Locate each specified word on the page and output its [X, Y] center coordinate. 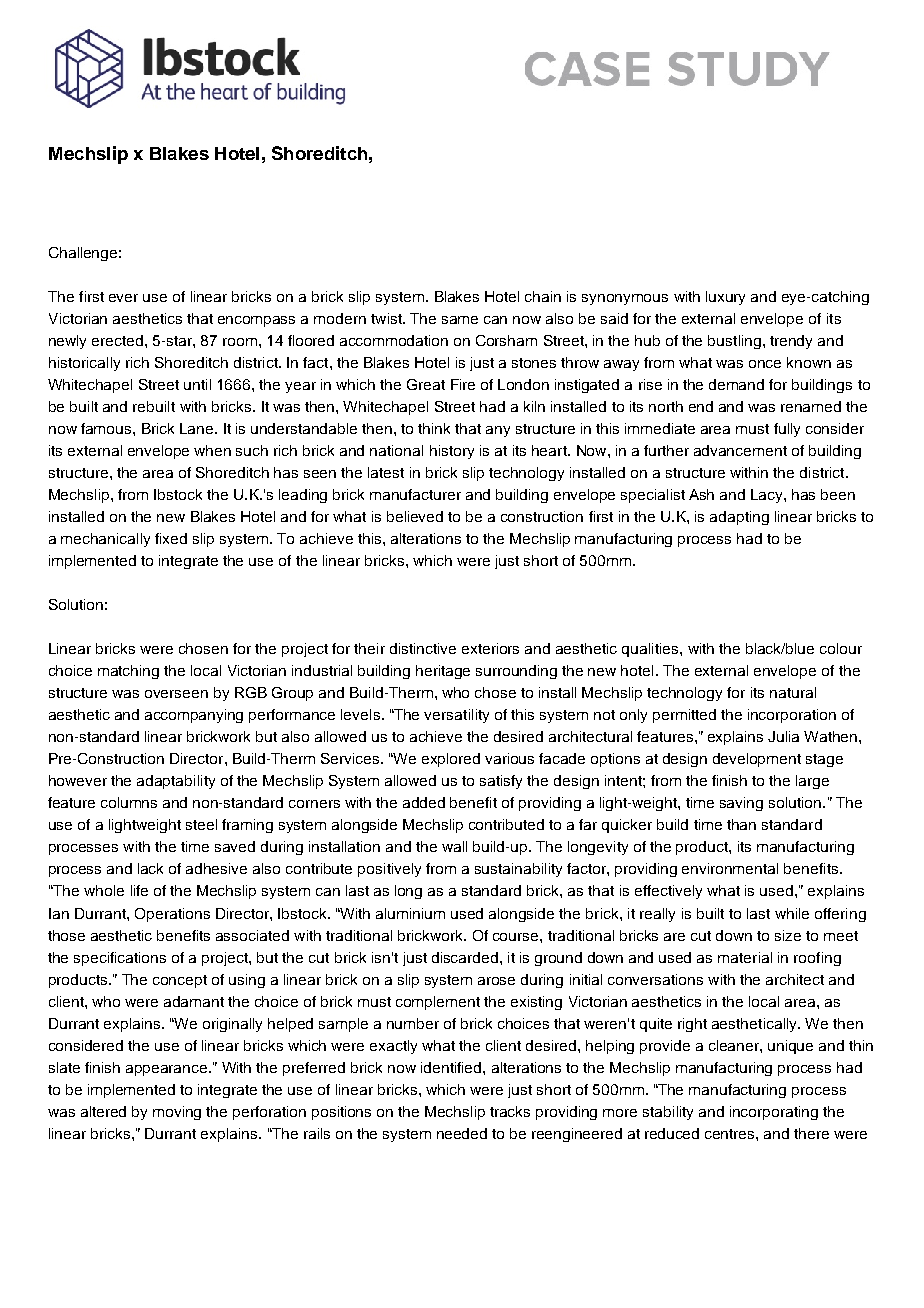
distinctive [423, 648]
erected [119, 340]
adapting [739, 518]
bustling [734, 342]
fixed [171, 538]
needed [462, 1133]
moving [177, 1113]
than [741, 824]
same [460, 320]
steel [201, 824]
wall [454, 846]
